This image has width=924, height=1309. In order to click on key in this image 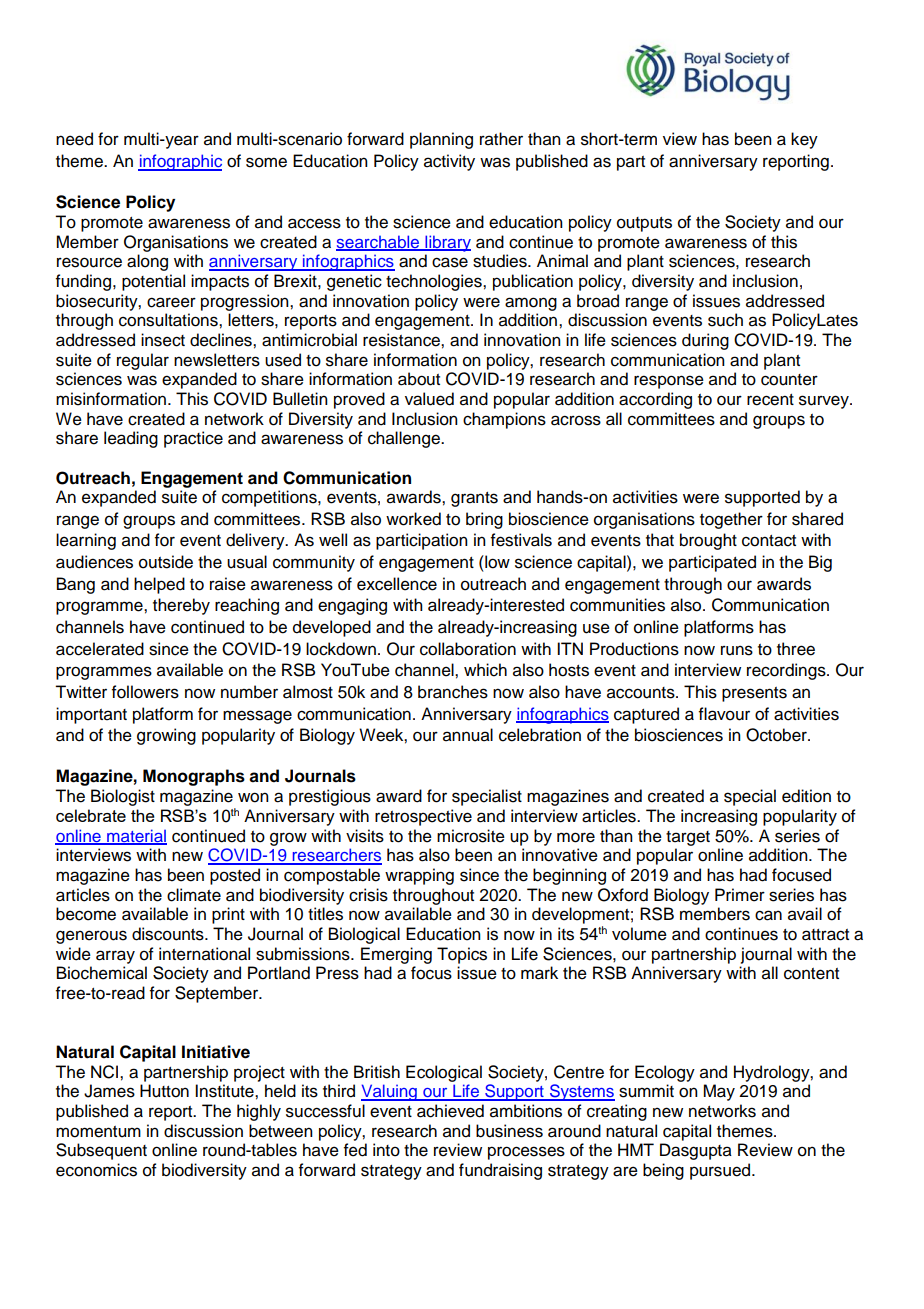, I will do `click(804, 140)`.
